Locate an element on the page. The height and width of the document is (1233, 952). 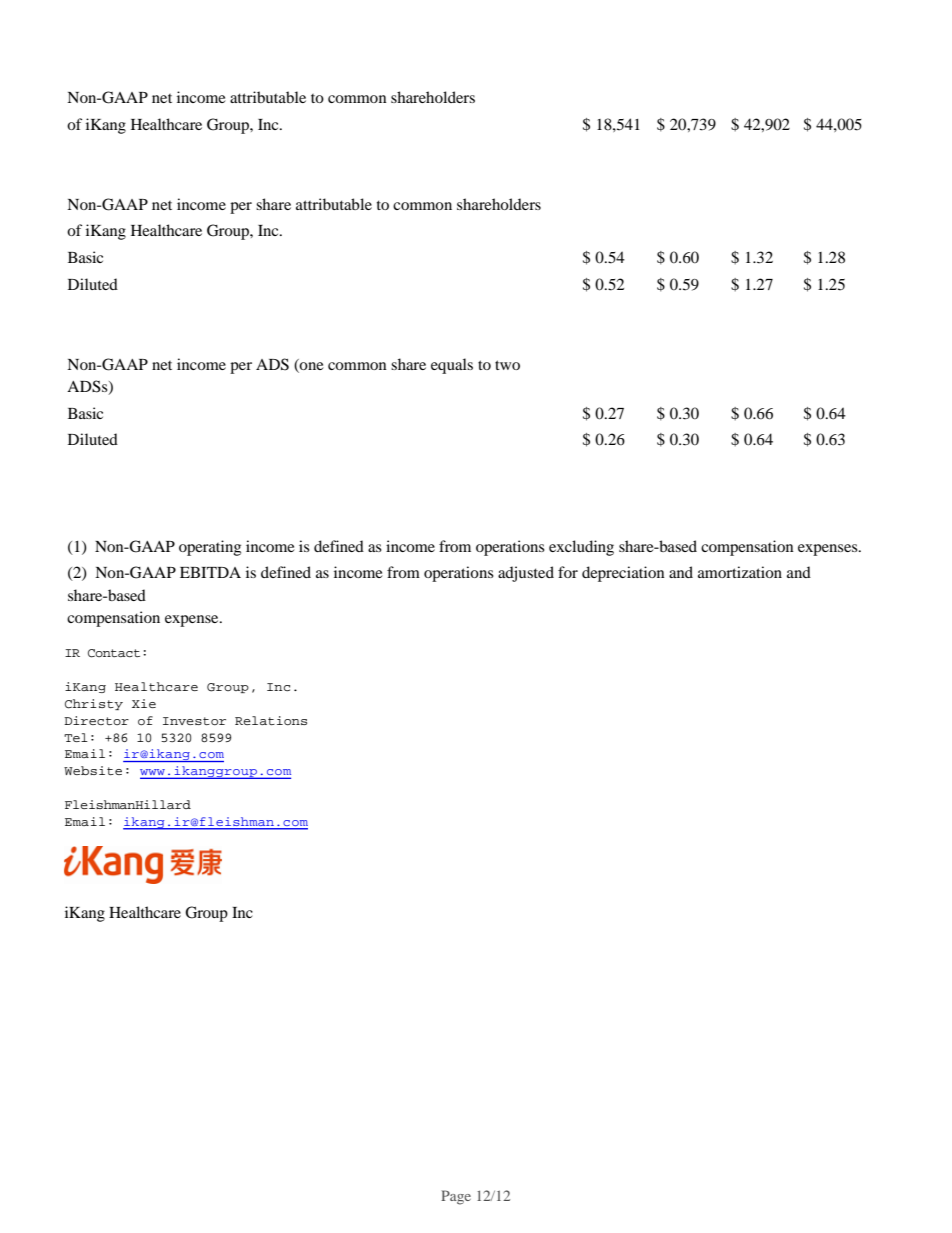
equals is located at coordinates (452, 366).
